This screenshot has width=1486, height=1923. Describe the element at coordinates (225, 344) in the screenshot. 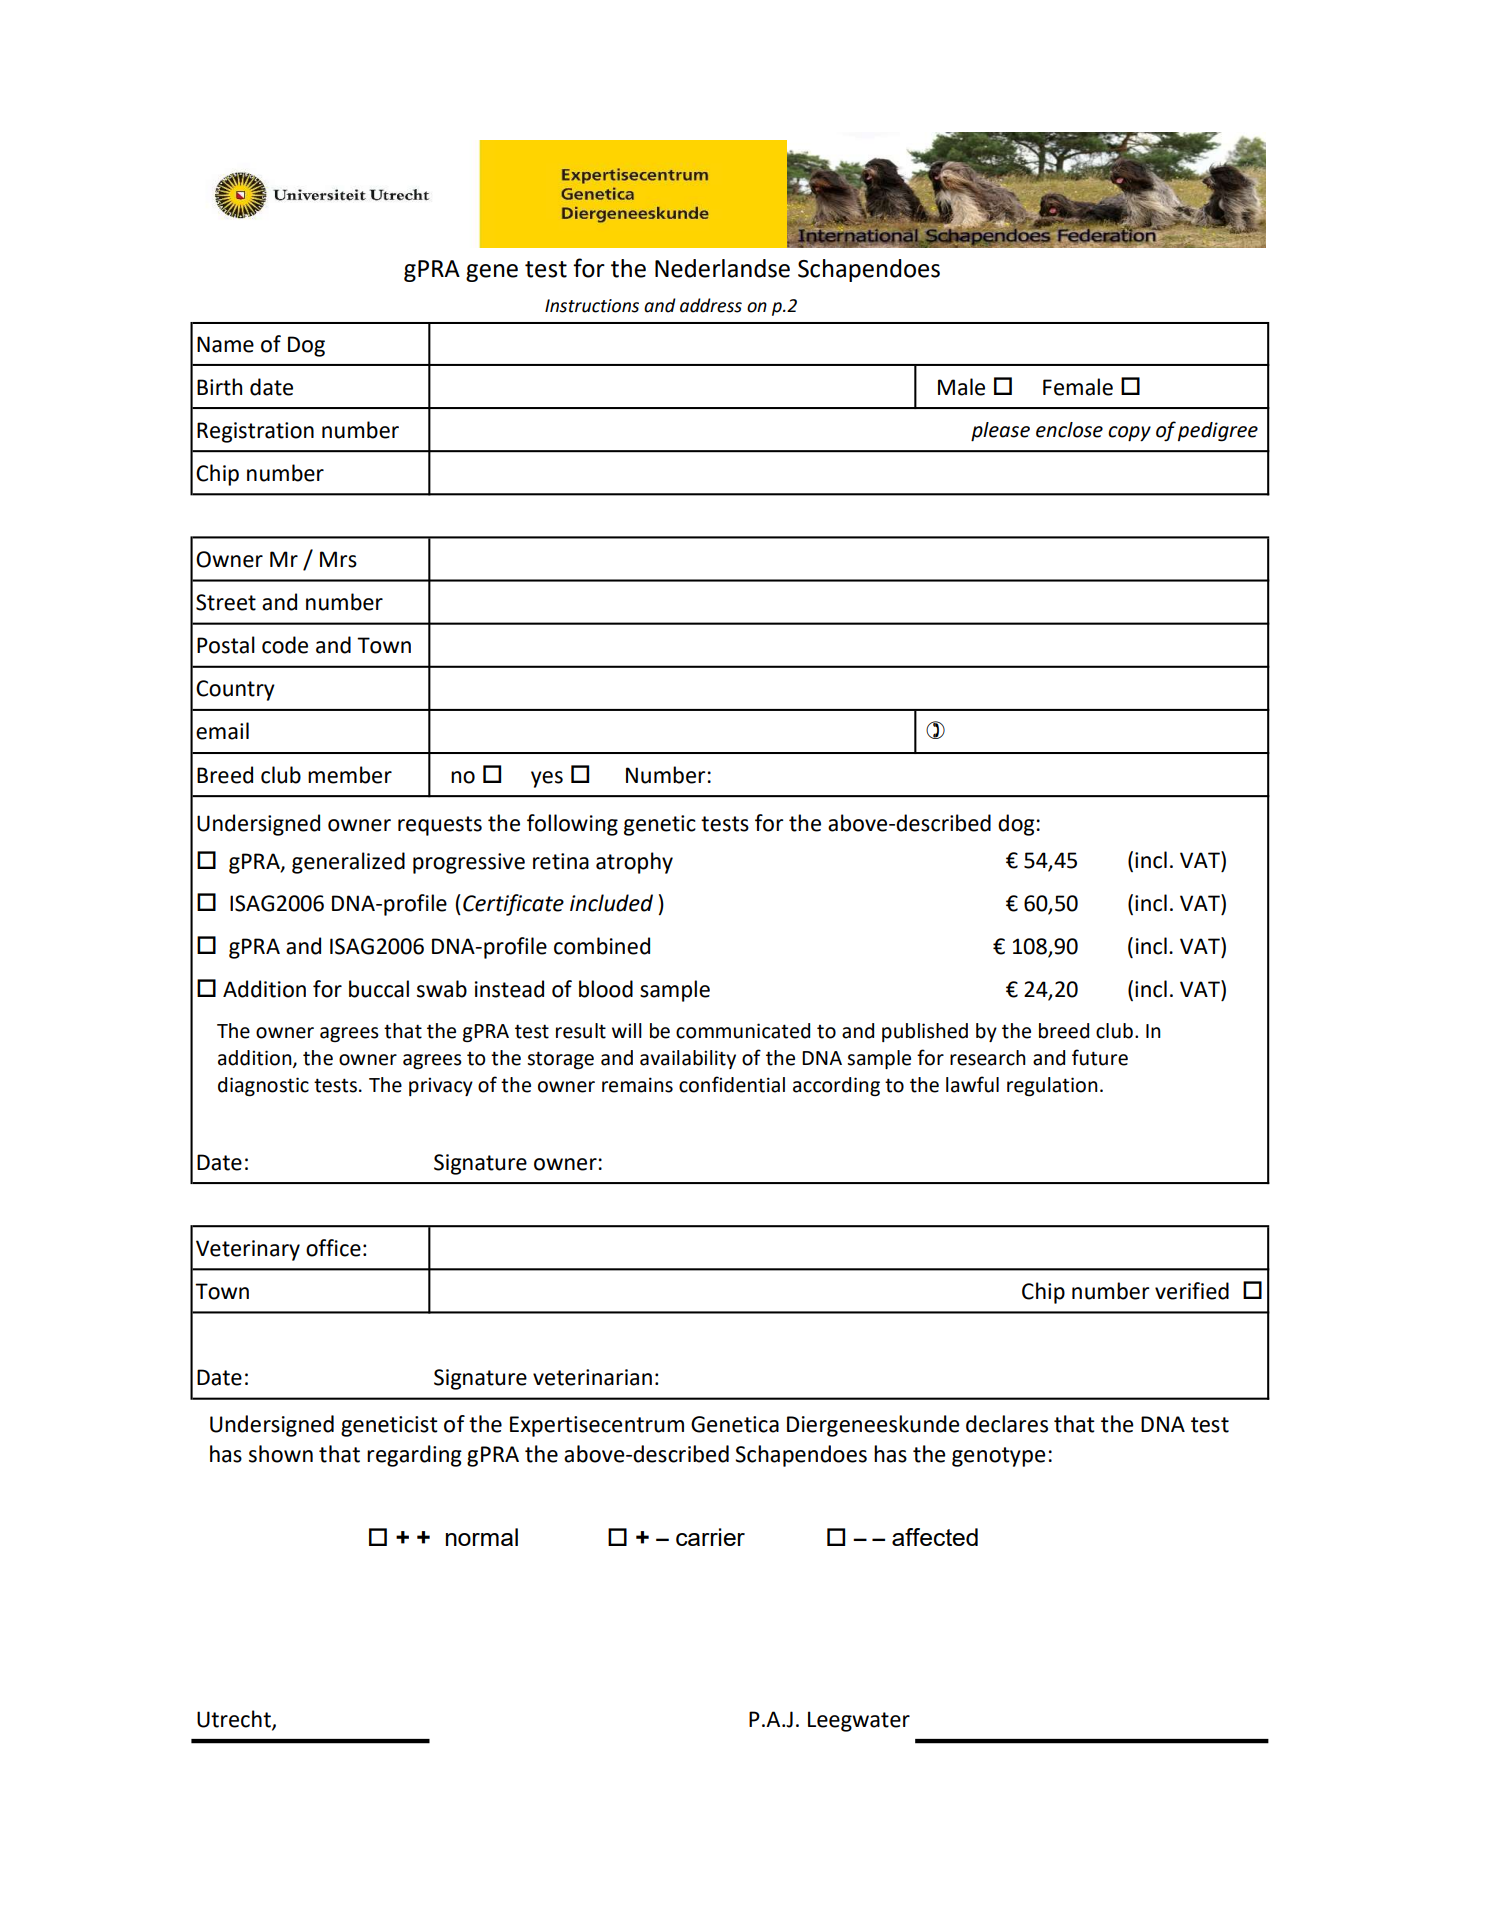

I see `Name` at that location.
